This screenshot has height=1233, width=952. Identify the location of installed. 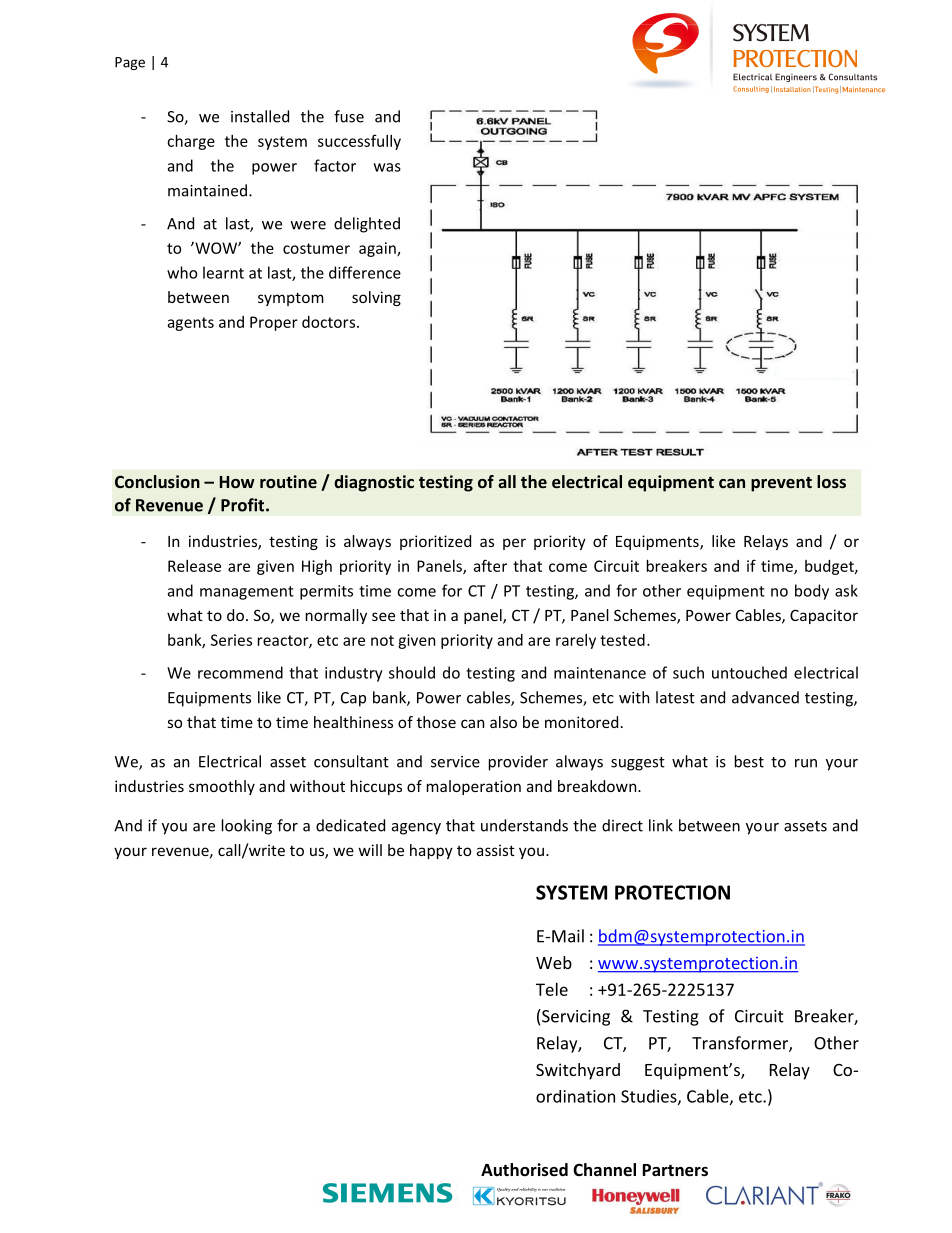
(260, 116).
